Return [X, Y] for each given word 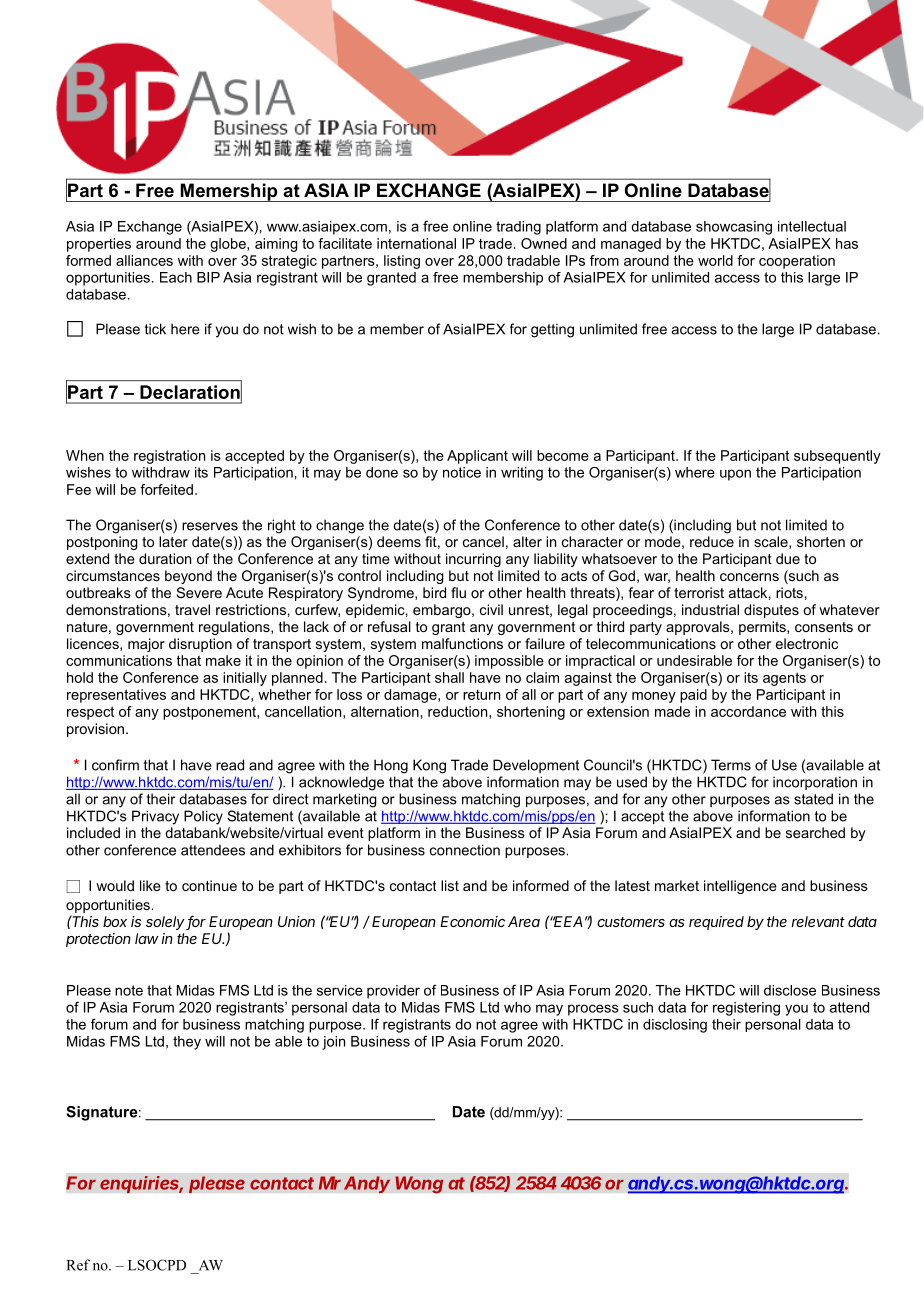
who [517, 1007]
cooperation [797, 262]
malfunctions [462, 643]
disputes [771, 611]
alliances [144, 260]
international [416, 243]
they [187, 1043]
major [146, 645]
